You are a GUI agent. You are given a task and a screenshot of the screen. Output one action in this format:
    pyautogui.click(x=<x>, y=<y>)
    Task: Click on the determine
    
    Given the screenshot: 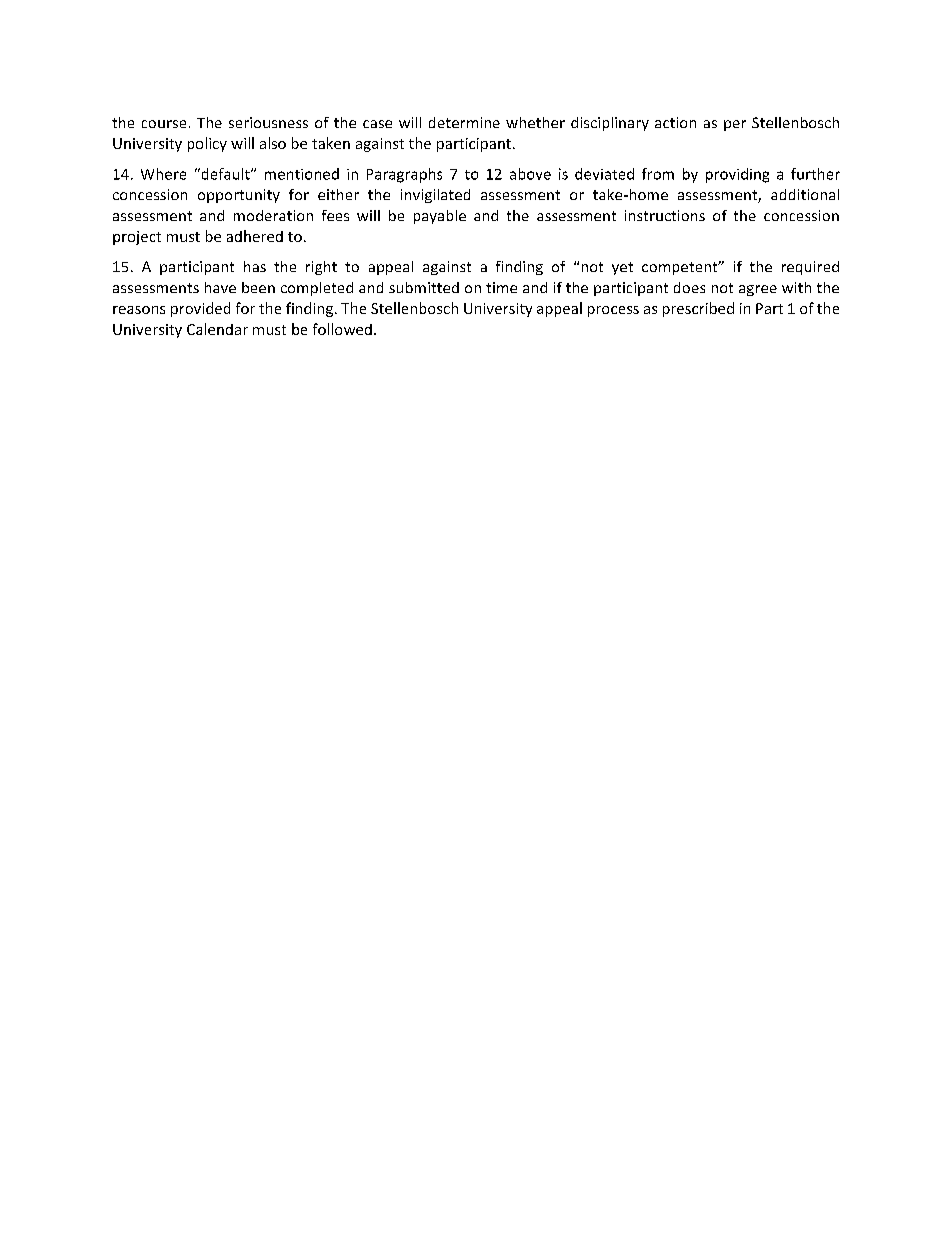 What is the action you would take?
    pyautogui.click(x=464, y=122)
